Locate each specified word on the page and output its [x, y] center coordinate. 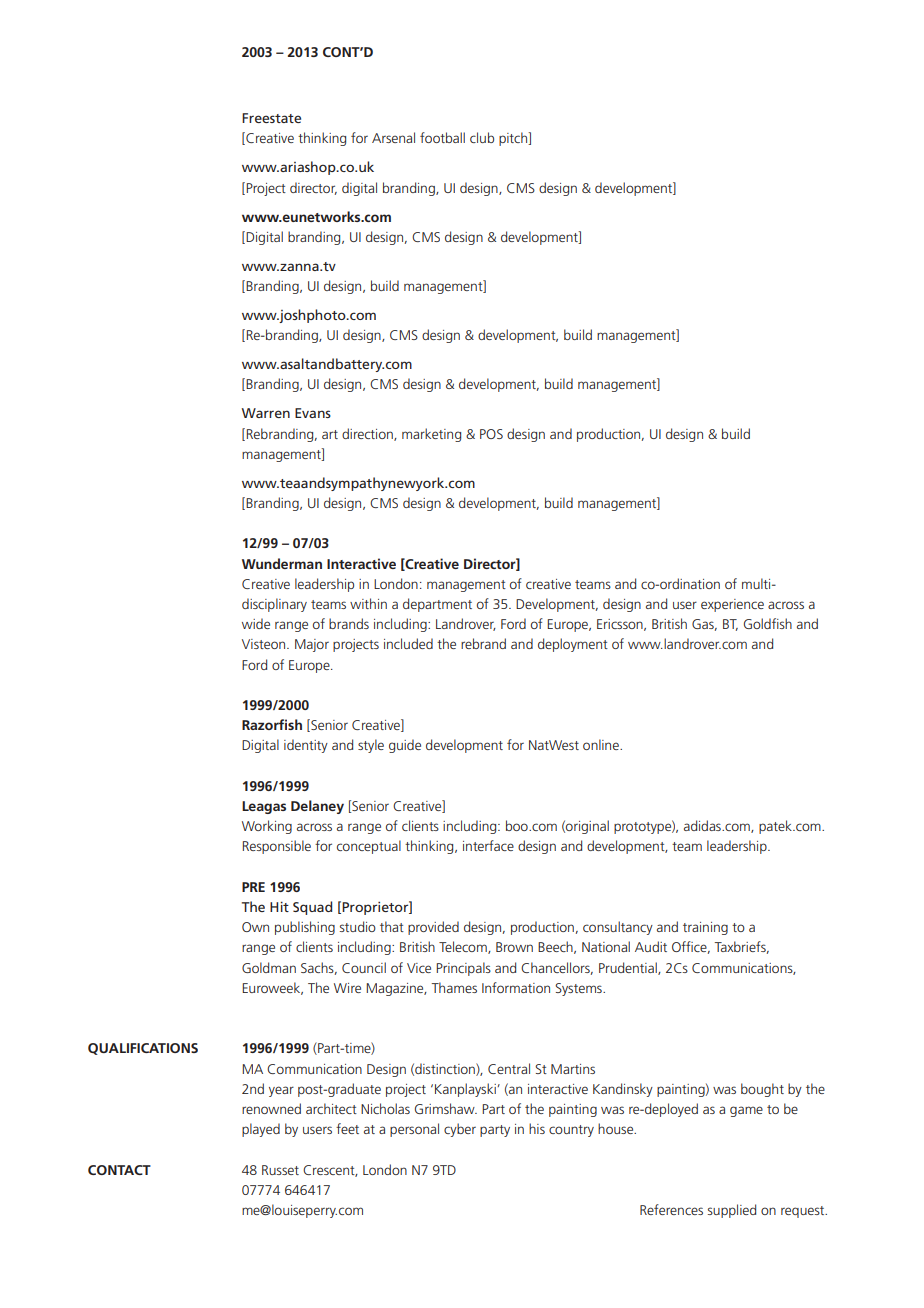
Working [267, 827]
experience [732, 605]
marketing [431, 435]
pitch [514, 139]
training [705, 928]
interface [488, 845]
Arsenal [393, 137]
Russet [280, 1170]
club [482, 137]
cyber [460, 1130]
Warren [266, 413]
